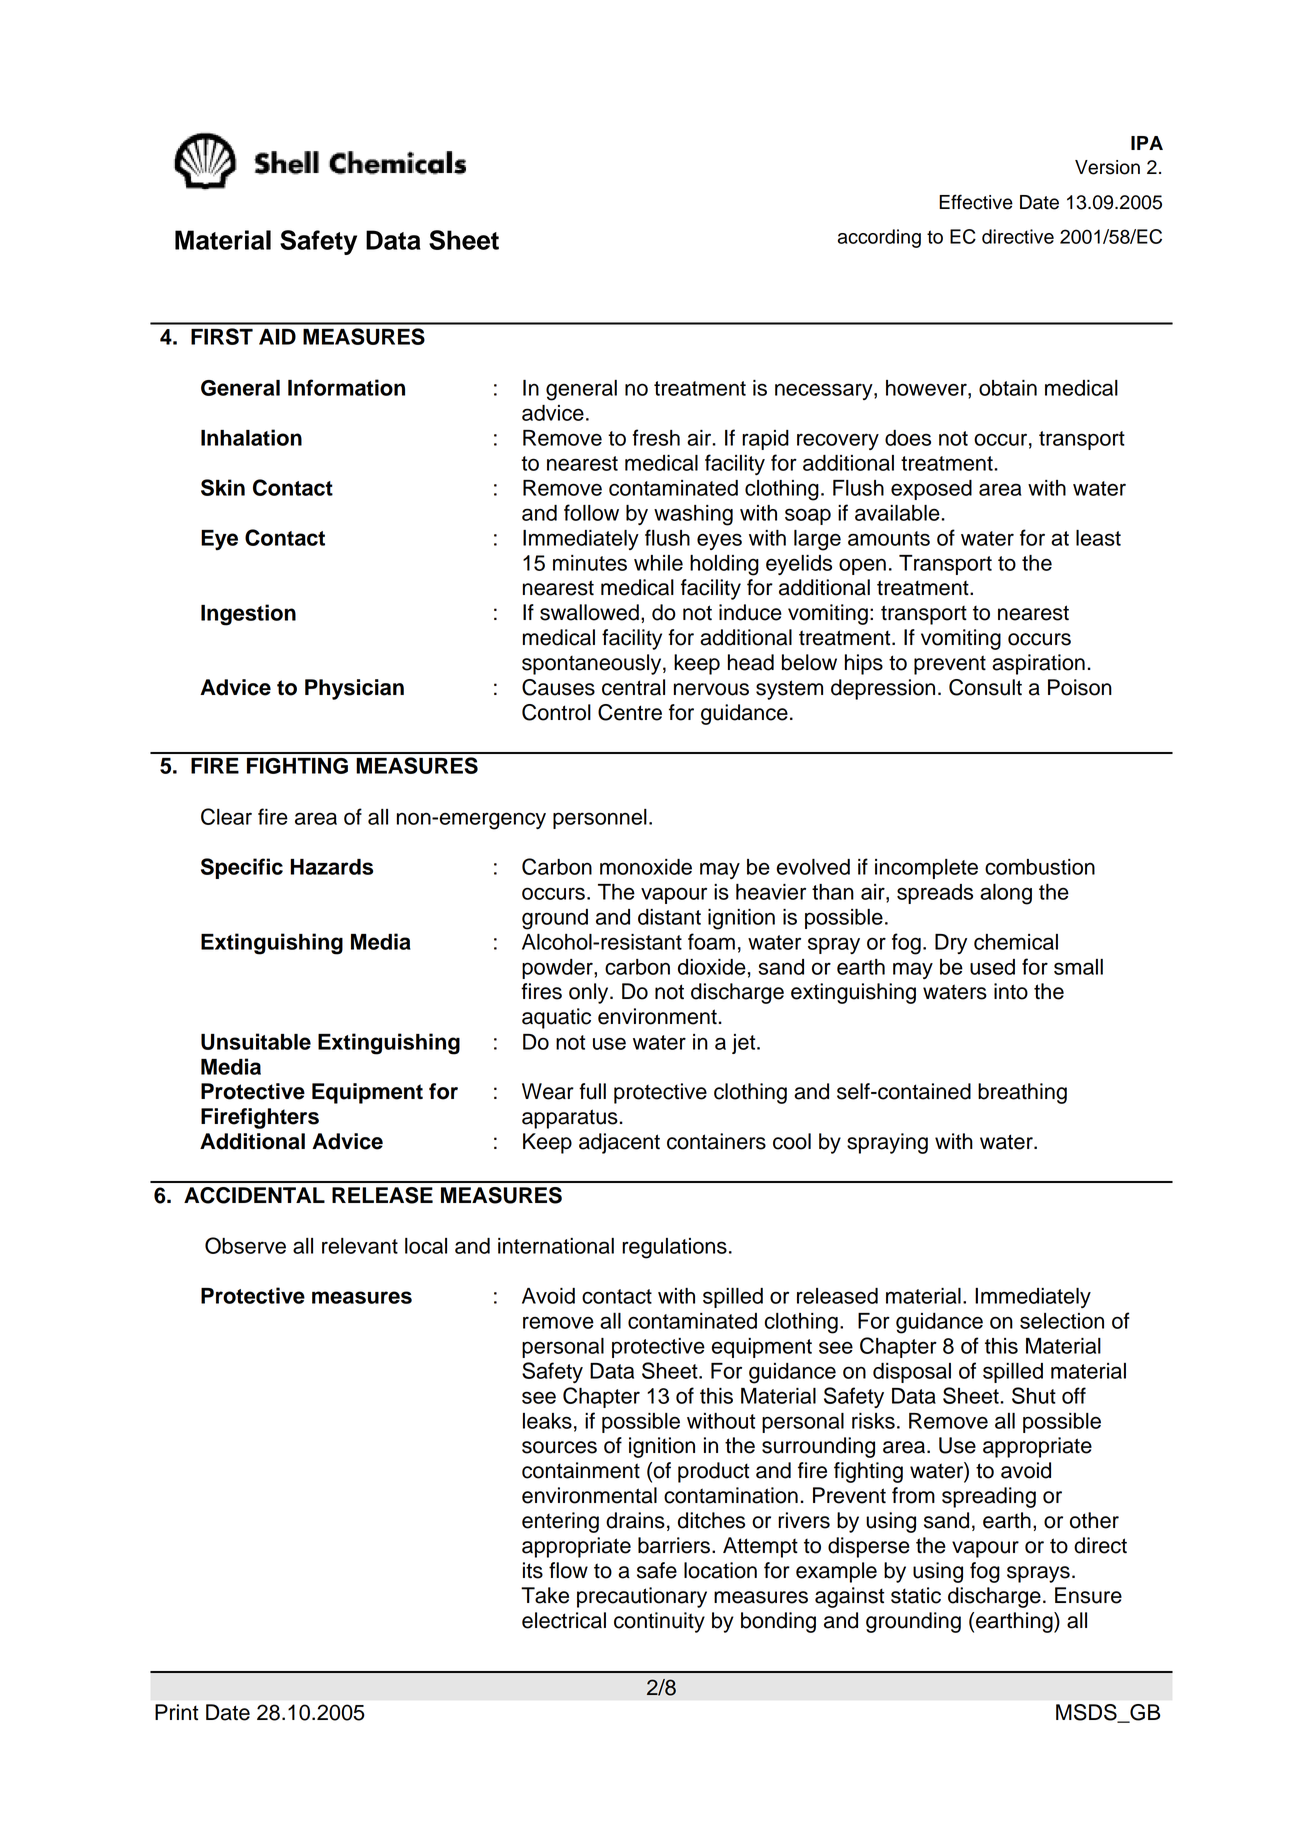 Image resolution: width=1292 pixels, height=1827 pixels. What do you see at coordinates (1022, 1093) in the screenshot?
I see `breathing` at bounding box center [1022, 1093].
